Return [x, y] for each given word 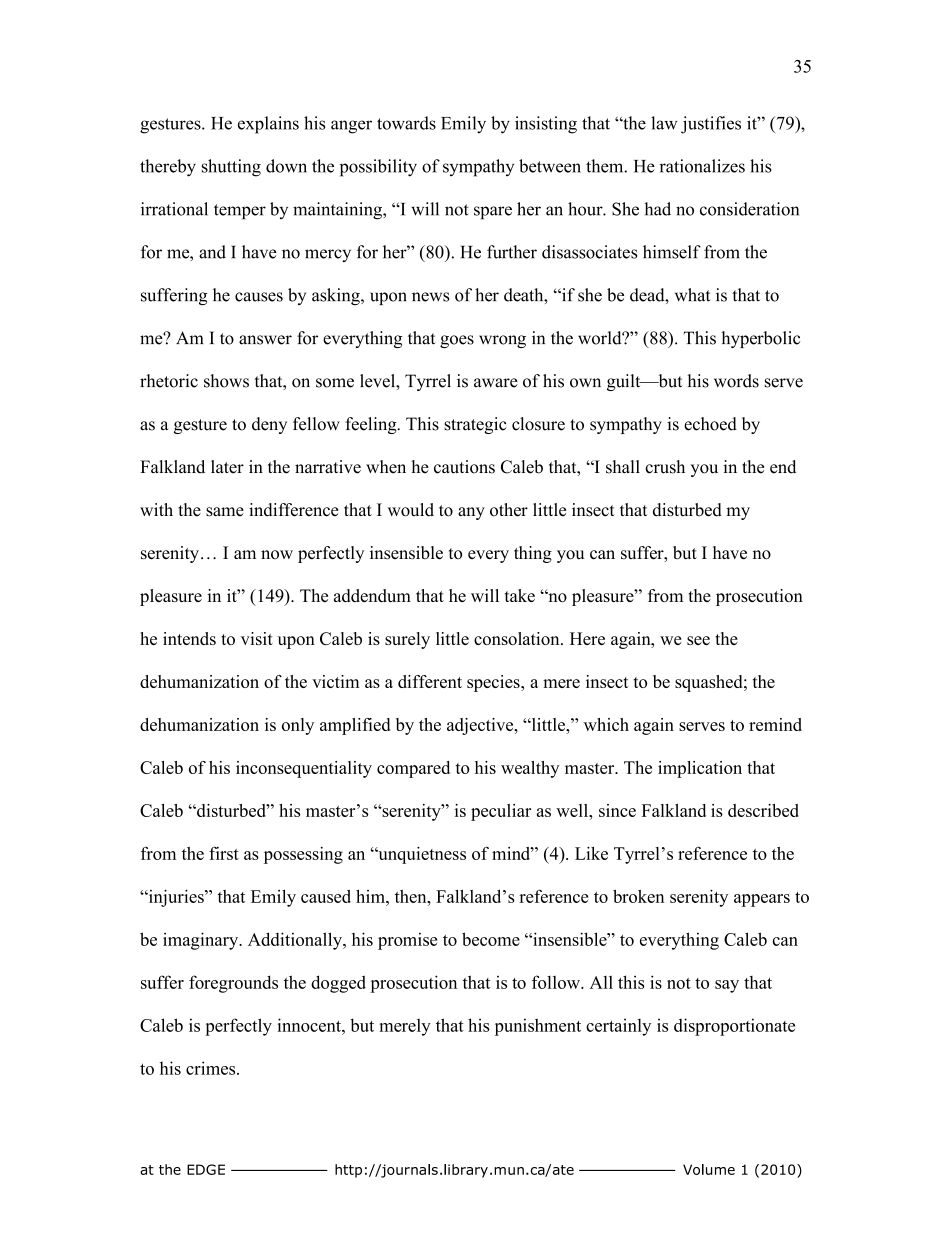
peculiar [501, 812]
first [224, 853]
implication [700, 769]
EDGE [206, 1169]
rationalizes [702, 166]
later [227, 467]
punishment [538, 1027]
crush [665, 467]
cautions [464, 467]
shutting [231, 168]
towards [406, 123]
